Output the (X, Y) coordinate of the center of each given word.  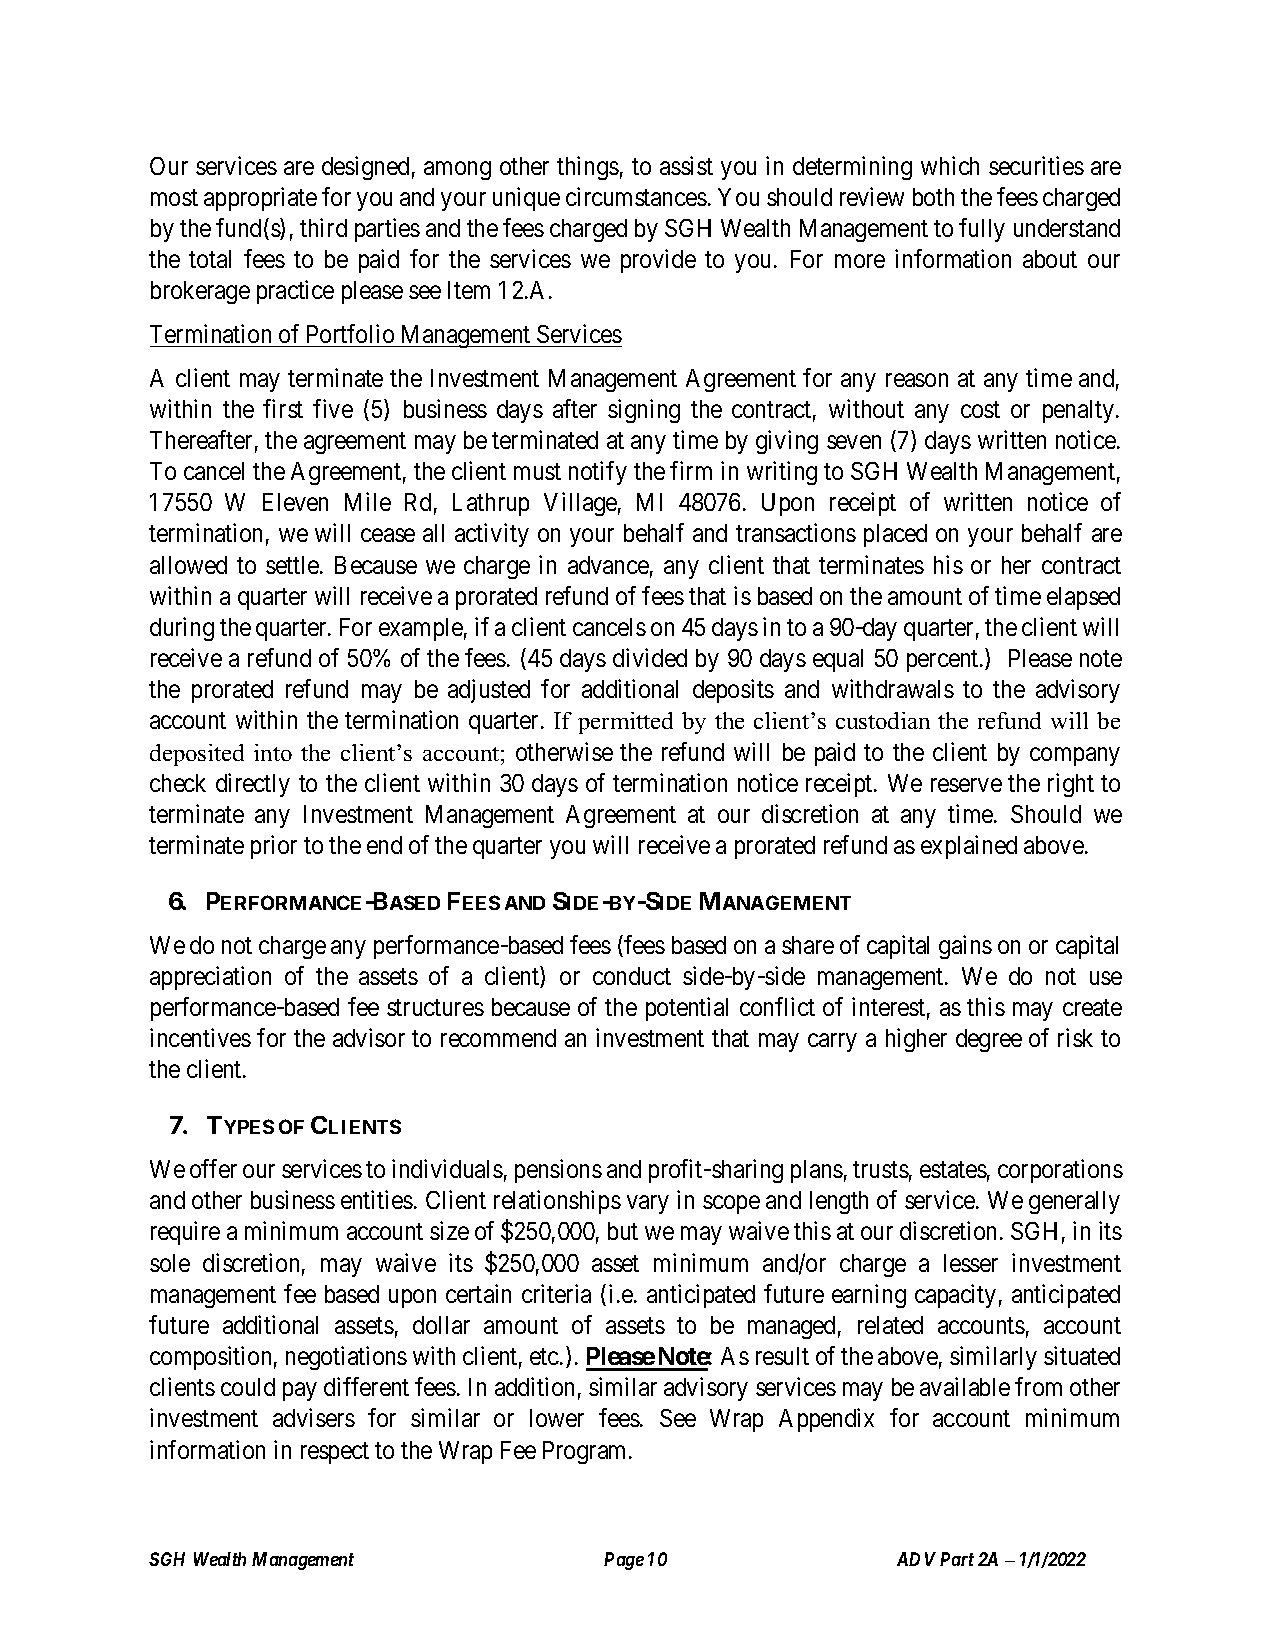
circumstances (636, 196)
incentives (200, 1037)
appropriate (260, 199)
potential (687, 1009)
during (182, 629)
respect (335, 1453)
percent (944, 661)
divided (650, 657)
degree (989, 1040)
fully (982, 230)
